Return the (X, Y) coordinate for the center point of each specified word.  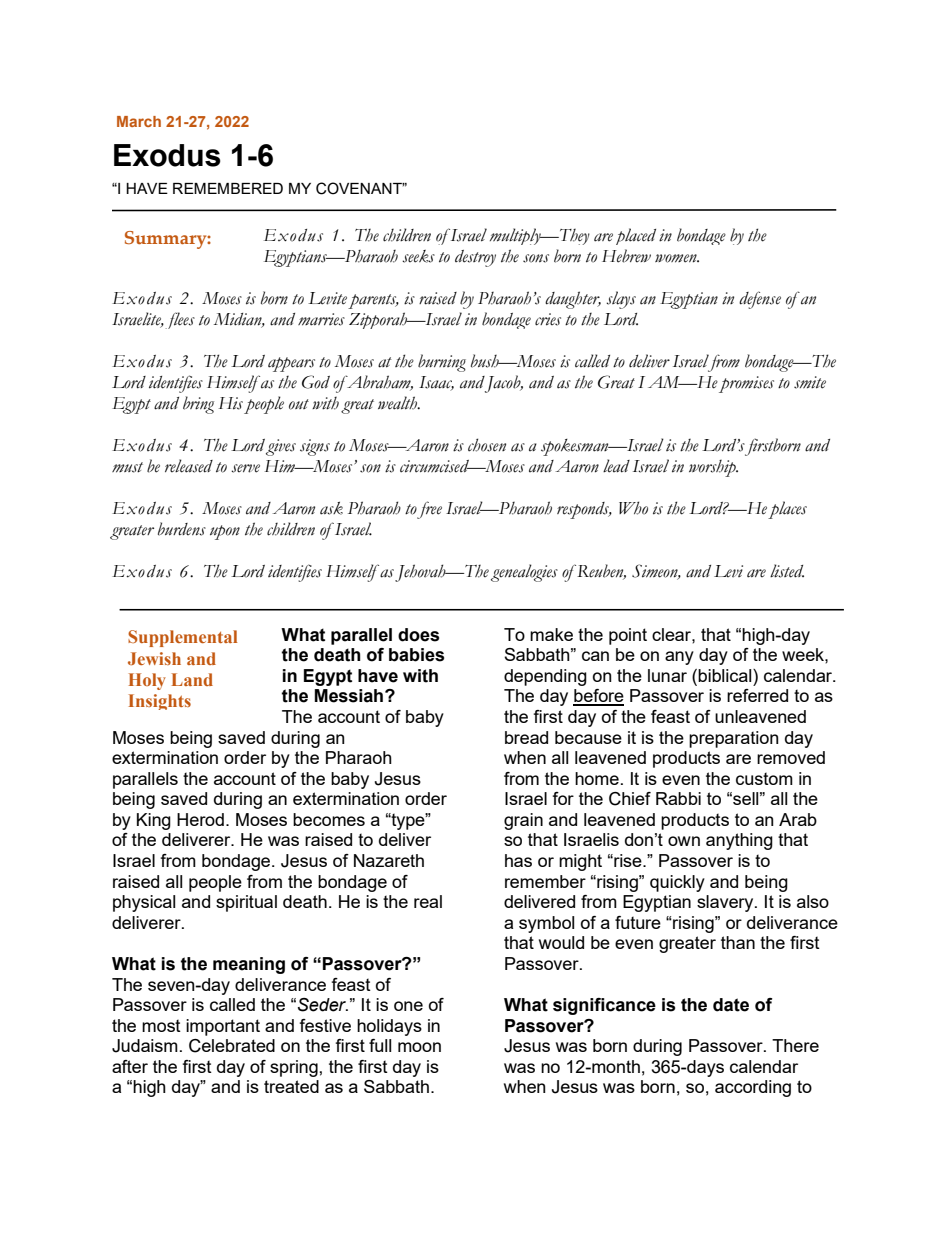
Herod (200, 819)
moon (419, 1047)
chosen (487, 445)
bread (526, 737)
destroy (475, 258)
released (189, 466)
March (139, 121)
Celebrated (232, 1046)
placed (636, 236)
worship (713, 468)
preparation (734, 739)
